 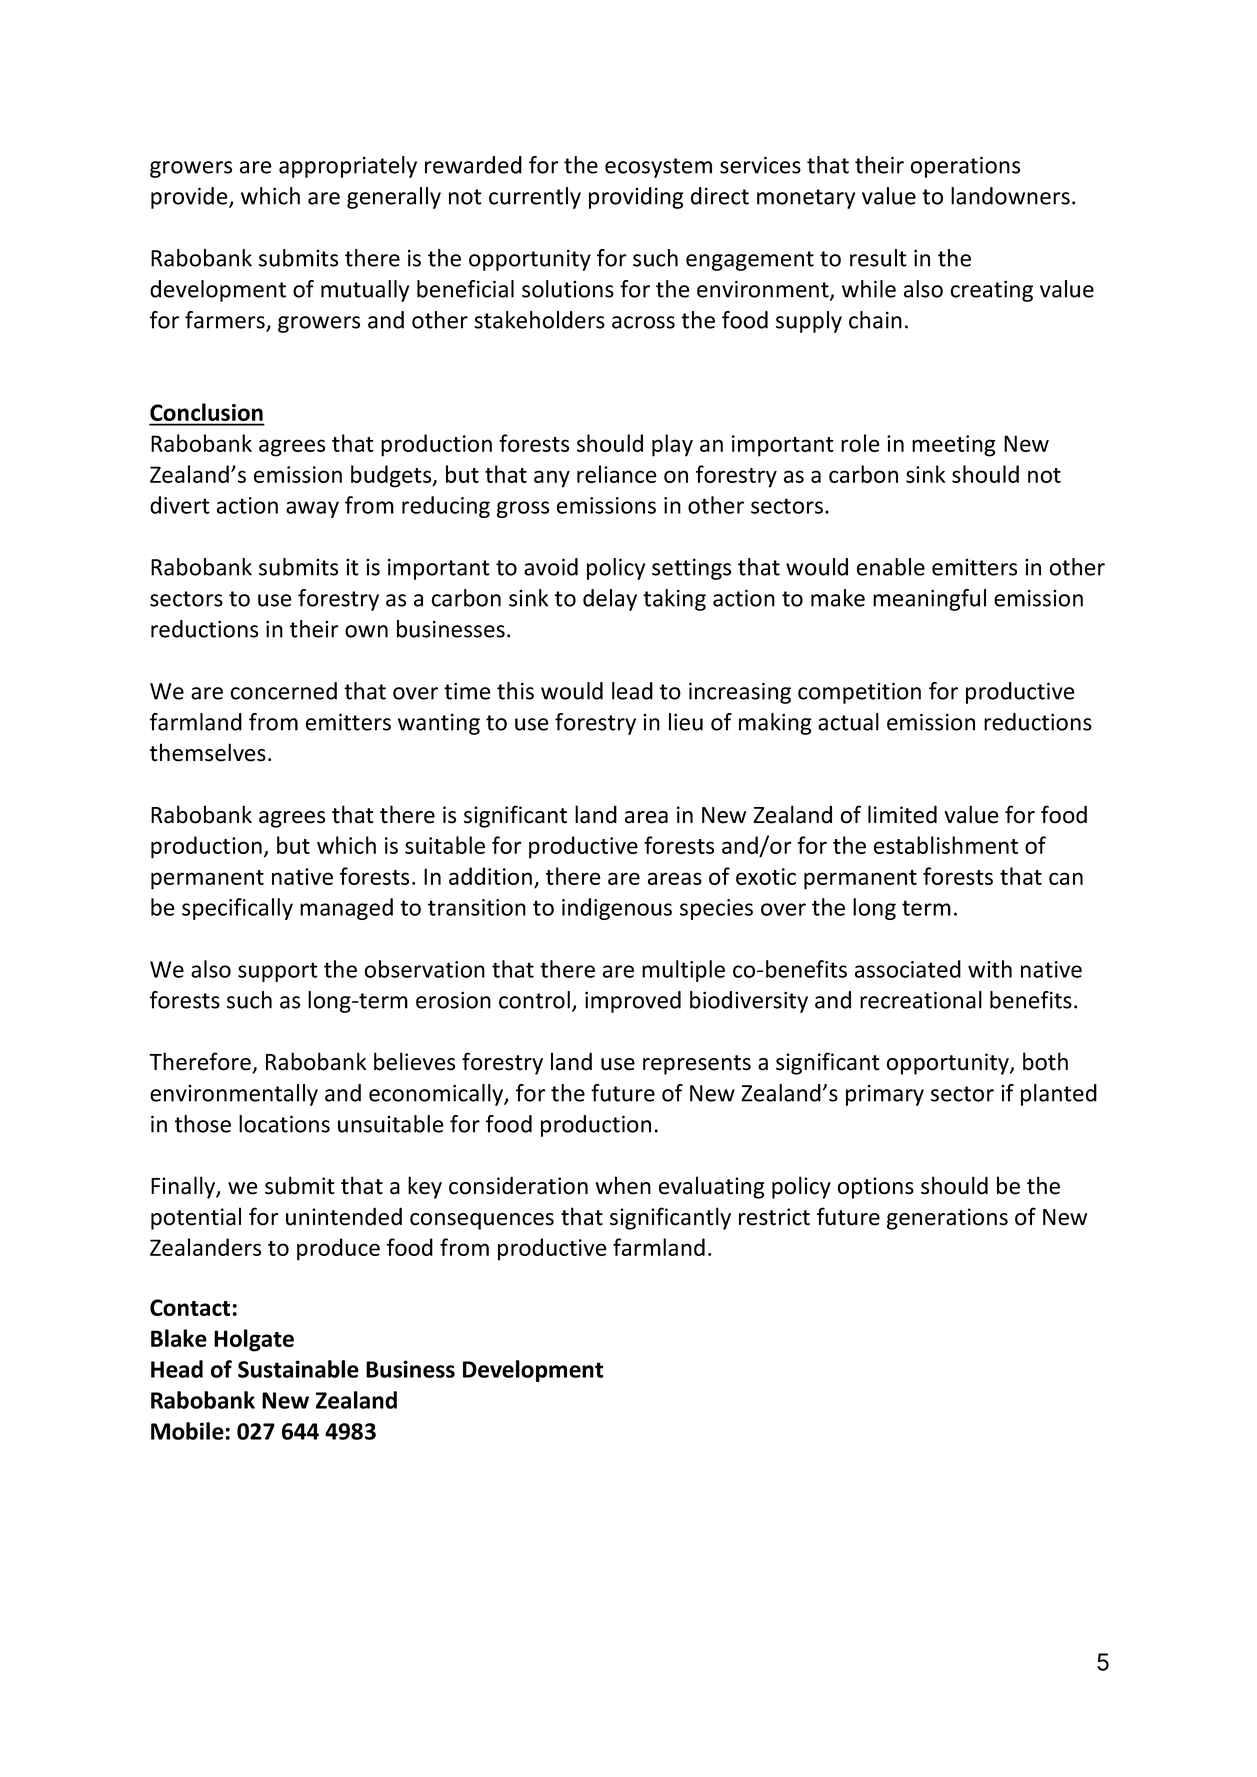 What do you see at coordinates (208, 752) in the document?
I see `themselves` at bounding box center [208, 752].
